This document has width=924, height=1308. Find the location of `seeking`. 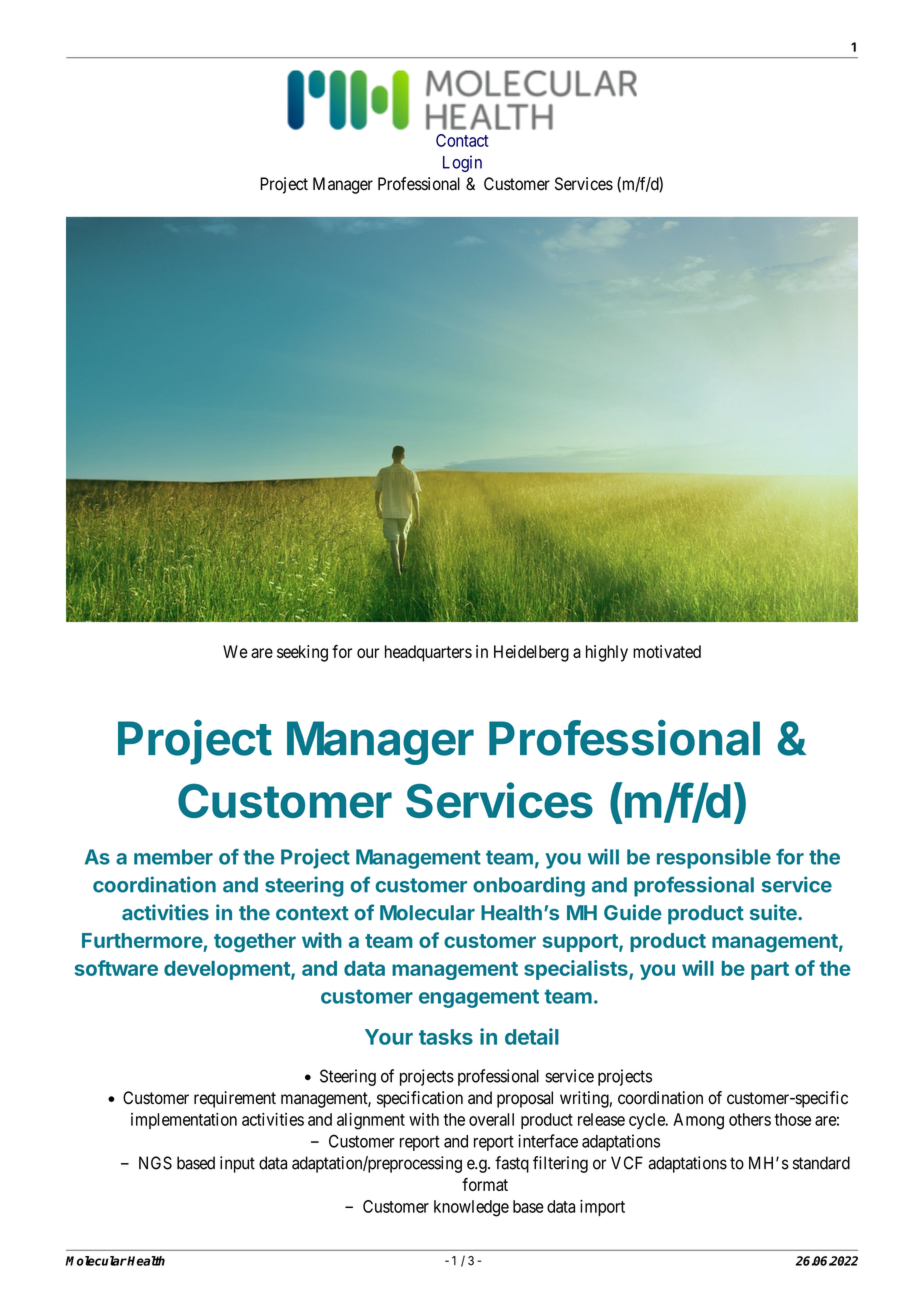

seeking is located at coordinates (302, 653).
